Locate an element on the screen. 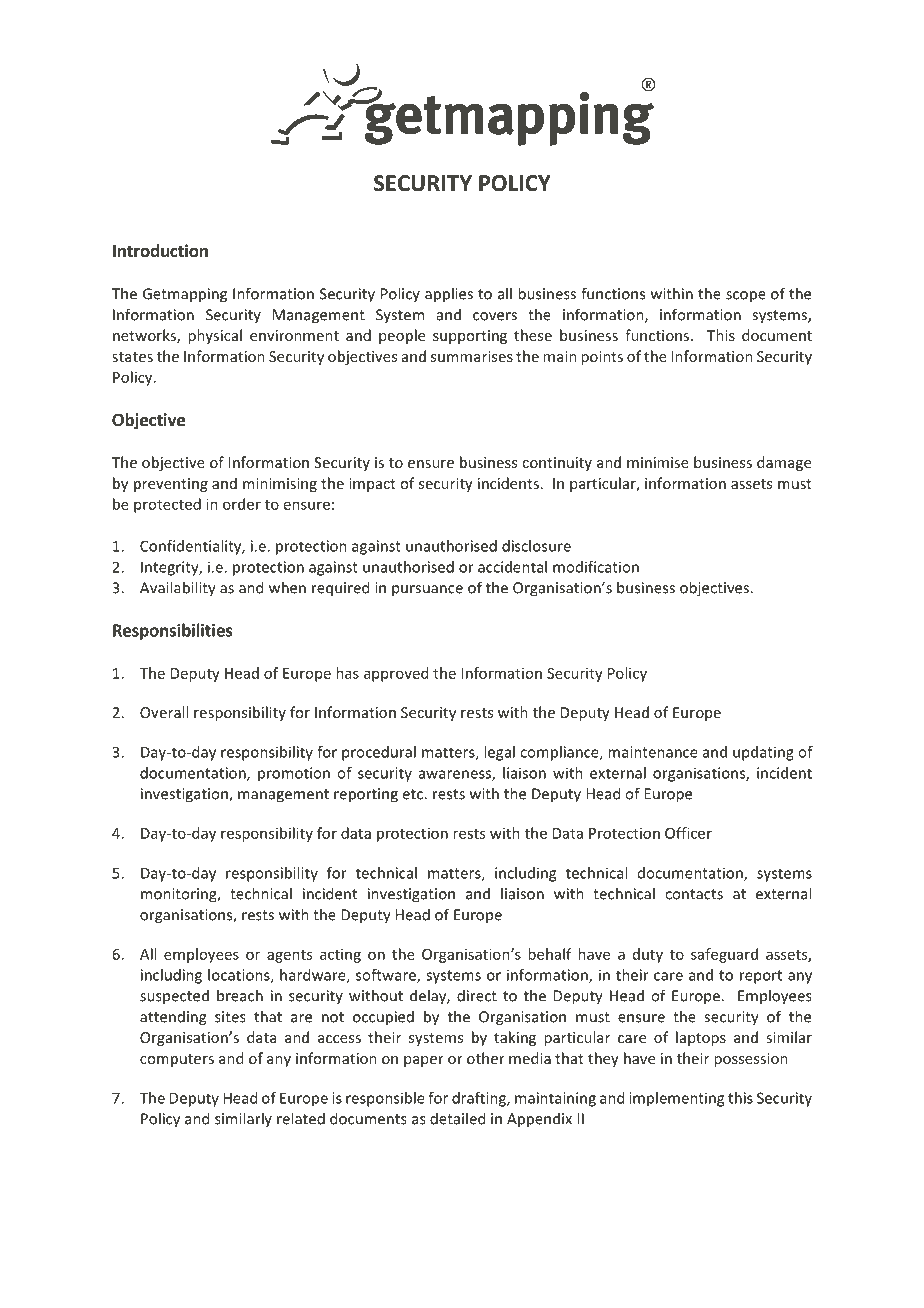  scope is located at coordinates (746, 297).
